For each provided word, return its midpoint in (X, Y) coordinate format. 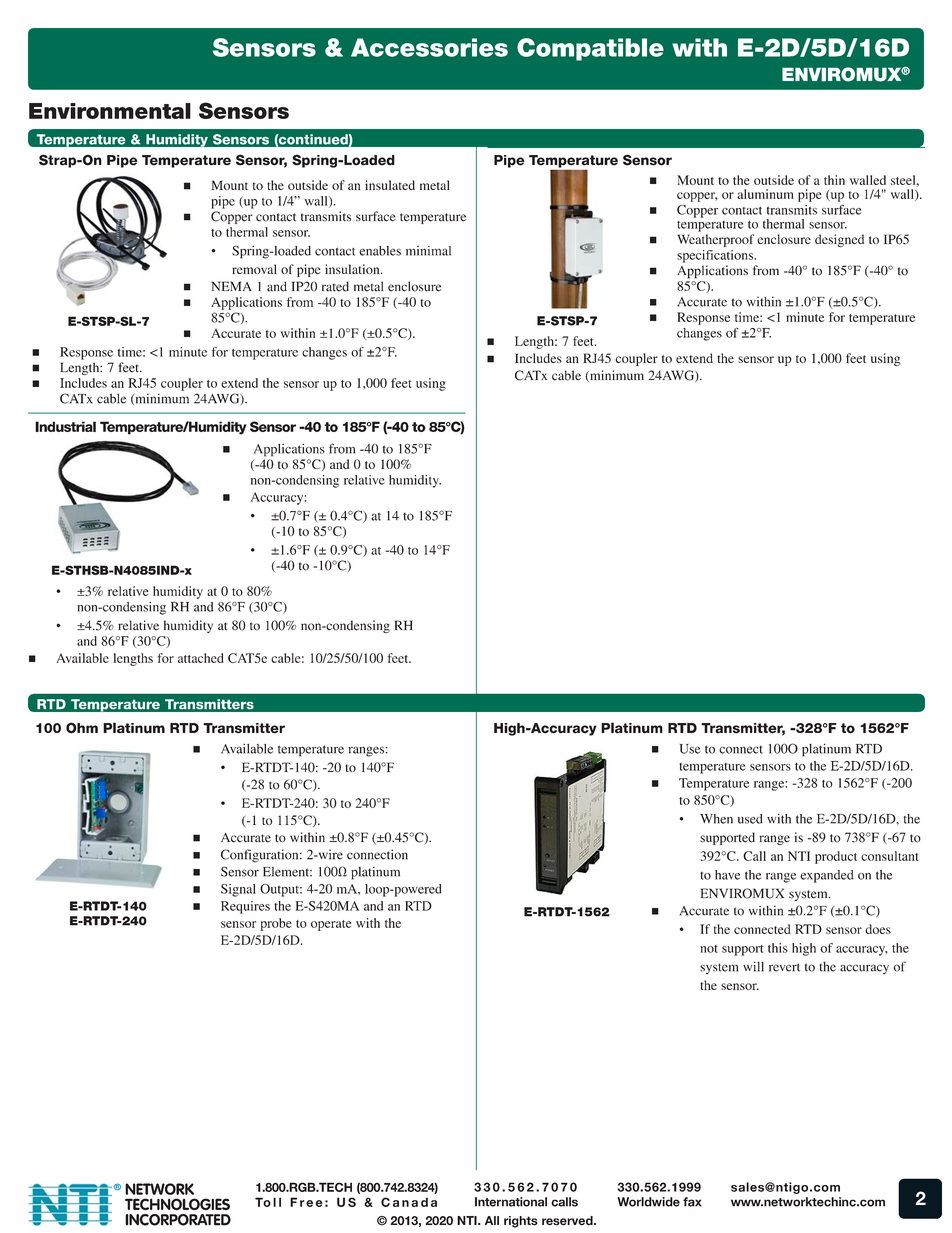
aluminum (765, 194)
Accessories (429, 47)
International (511, 1202)
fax (692, 1202)
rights (521, 1222)
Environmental (110, 111)
